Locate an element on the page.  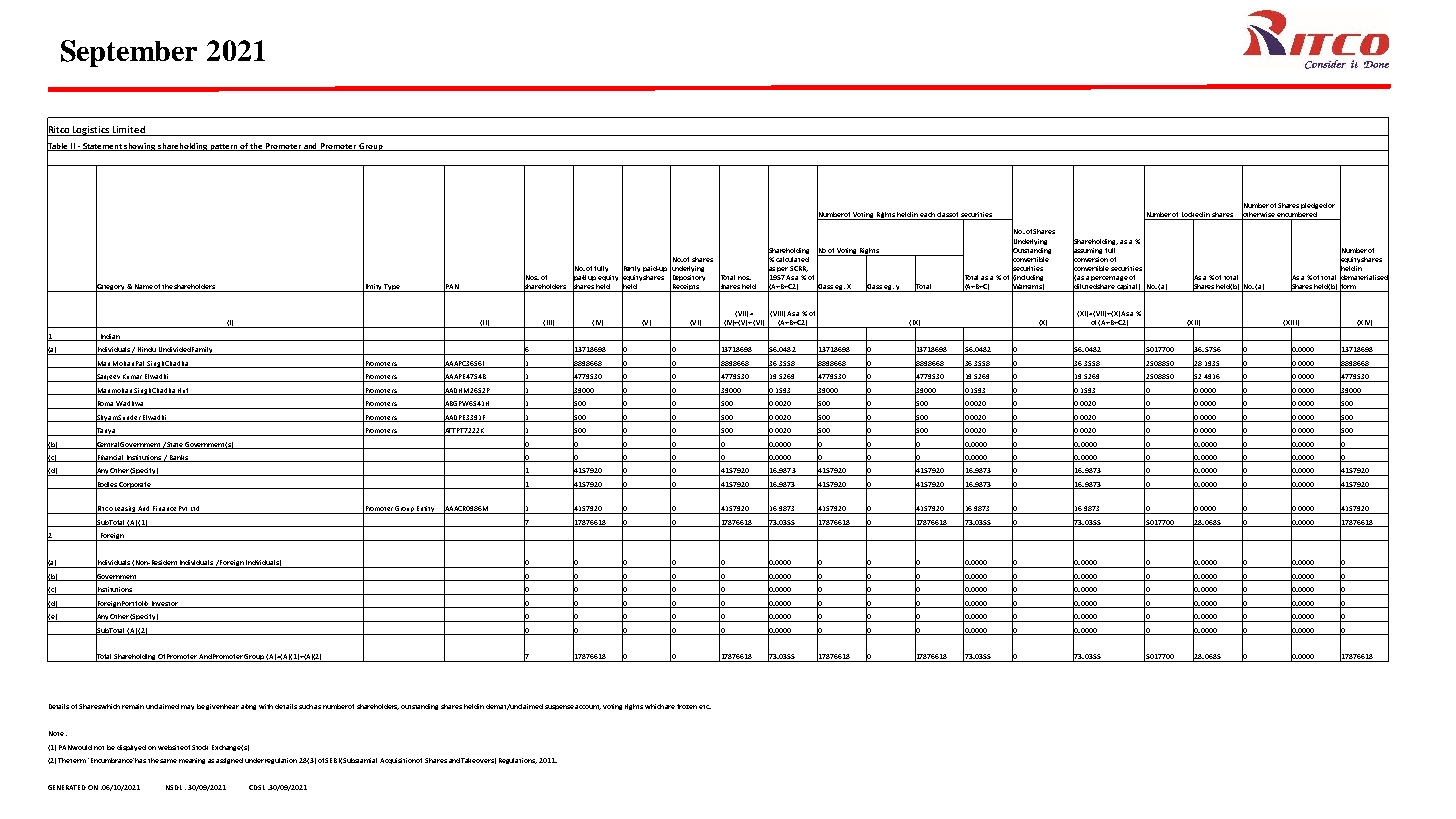
Family is located at coordinates (203, 351).
